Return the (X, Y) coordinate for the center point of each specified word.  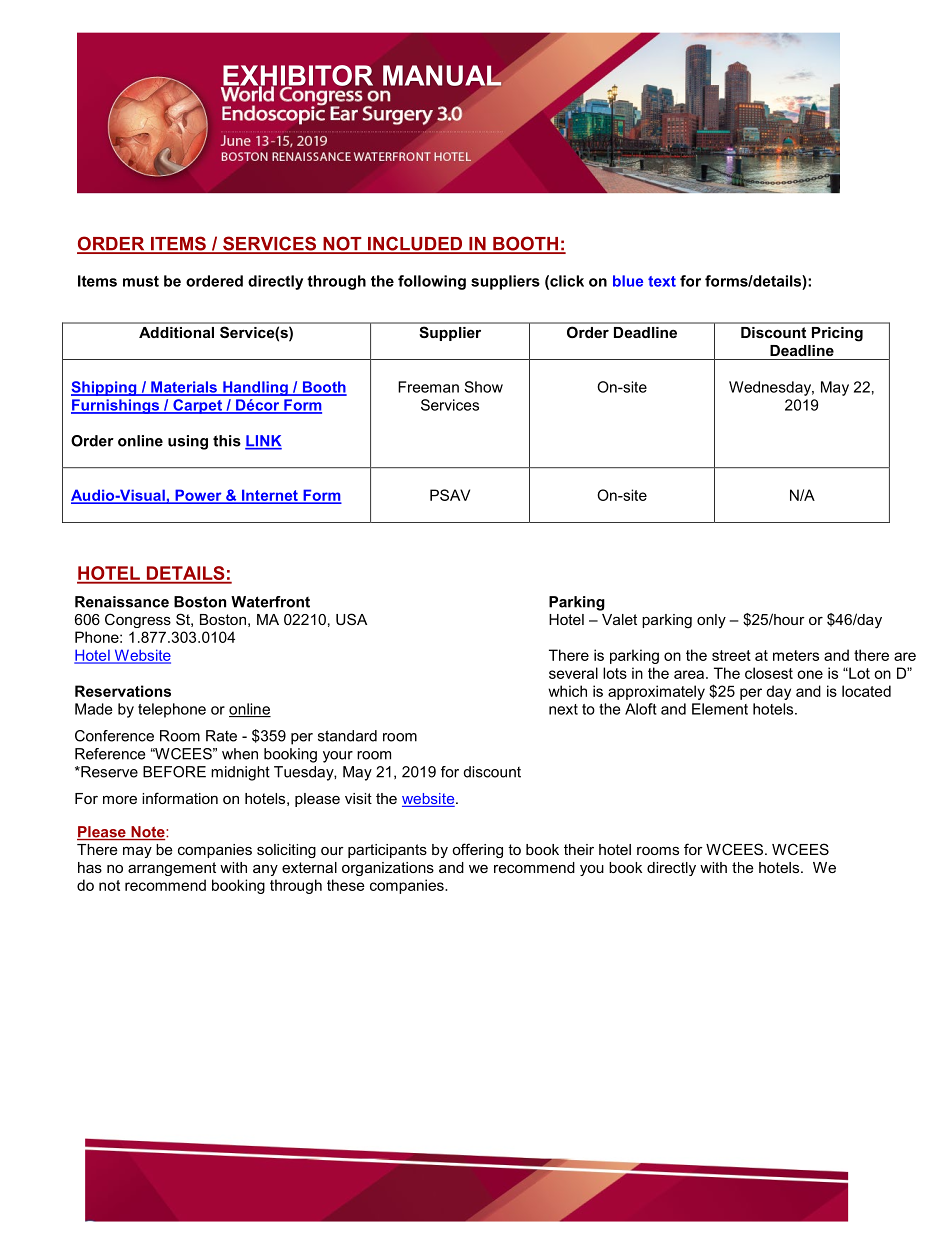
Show (483, 387)
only (711, 621)
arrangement (172, 869)
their (579, 849)
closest (769, 673)
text (662, 281)
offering (477, 850)
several (573, 673)
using (188, 442)
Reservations (123, 691)
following (432, 282)
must (141, 281)
